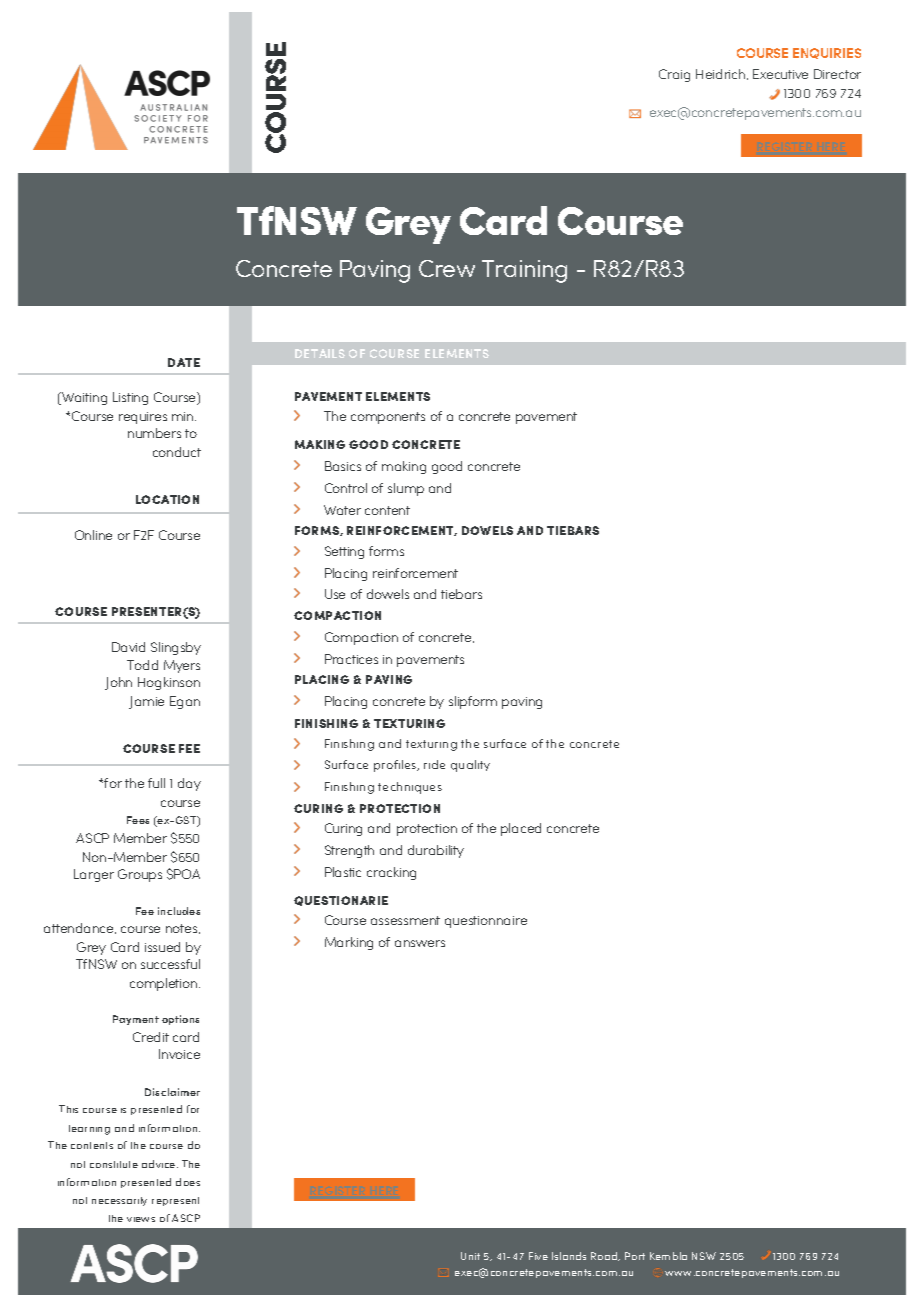  Describe the element at coordinates (351, 659) in the screenshot. I see `Practices` at that location.
